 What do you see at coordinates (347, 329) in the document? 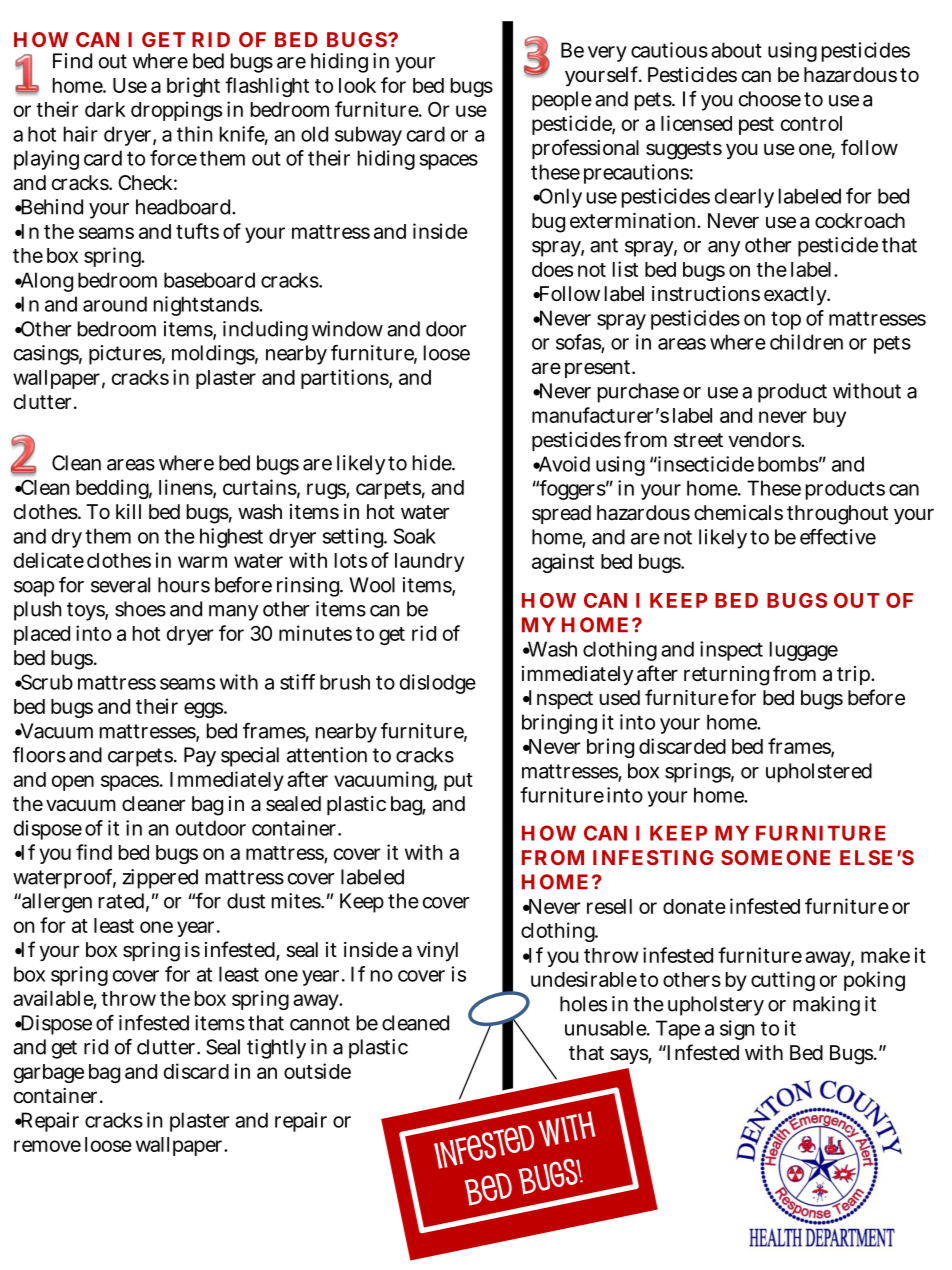
I see `window` at bounding box center [347, 329].
